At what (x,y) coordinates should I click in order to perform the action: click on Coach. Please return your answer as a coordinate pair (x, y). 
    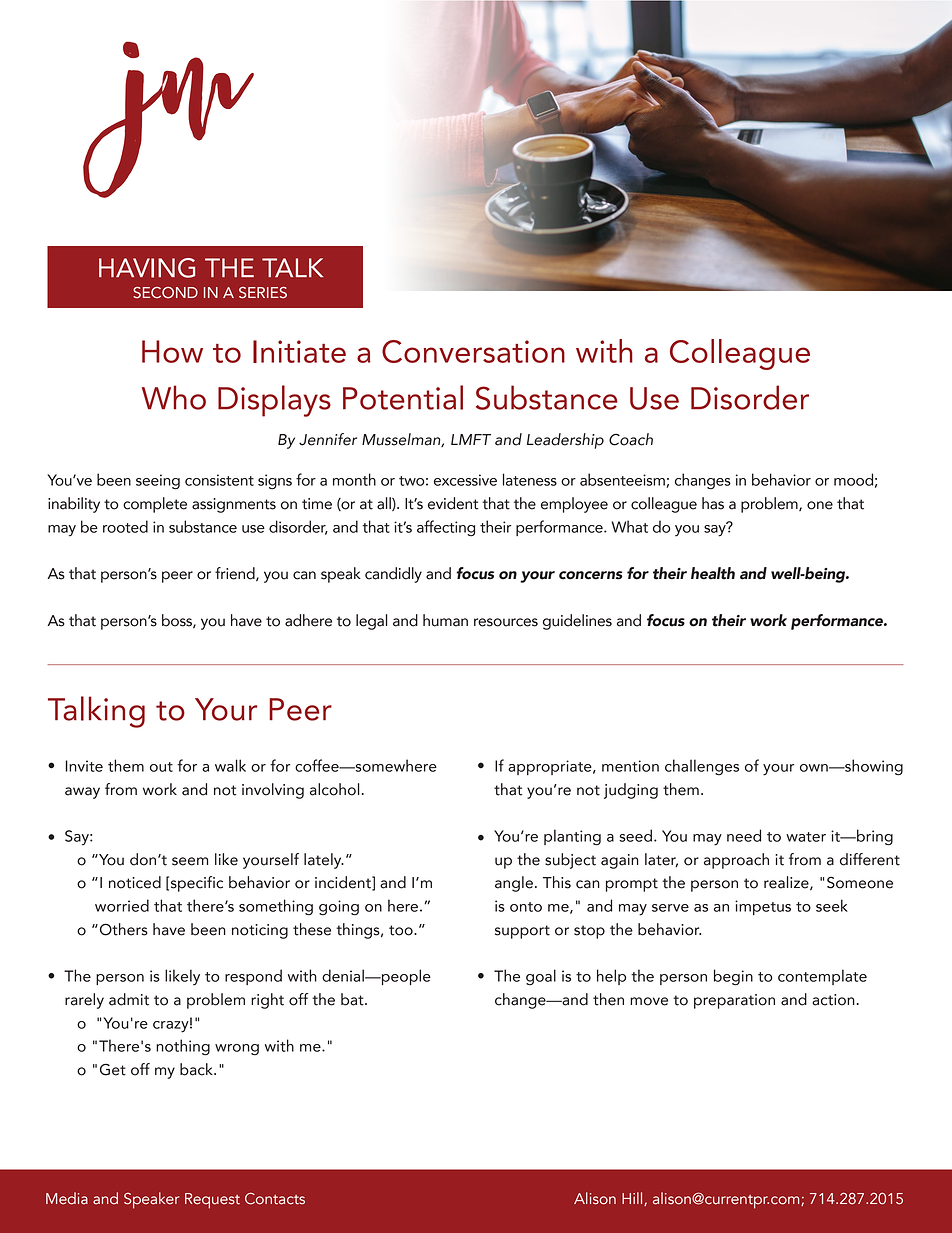
    Looking at the image, I should click on (631, 439).
